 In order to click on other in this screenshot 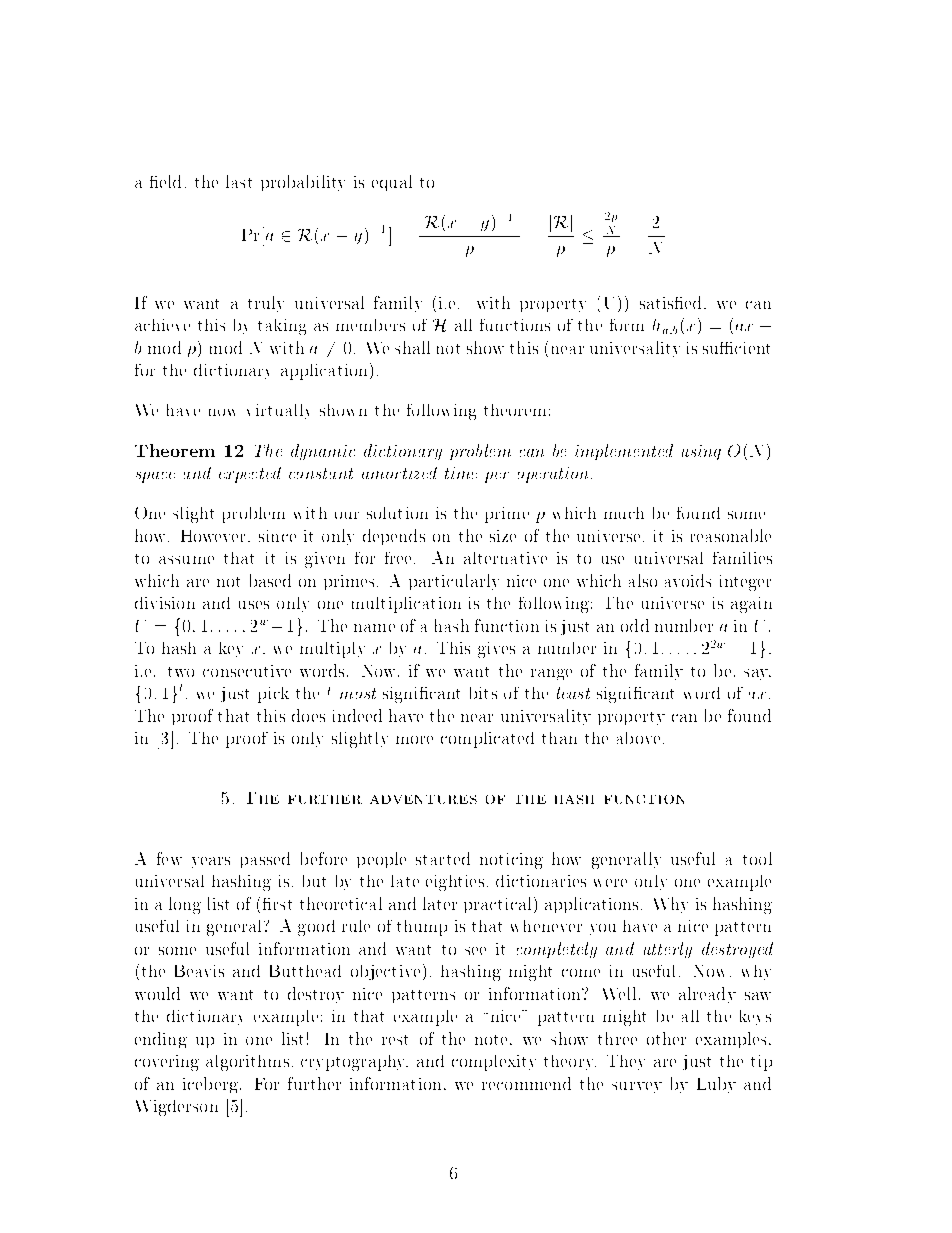, I will do `click(666, 1038)`.
